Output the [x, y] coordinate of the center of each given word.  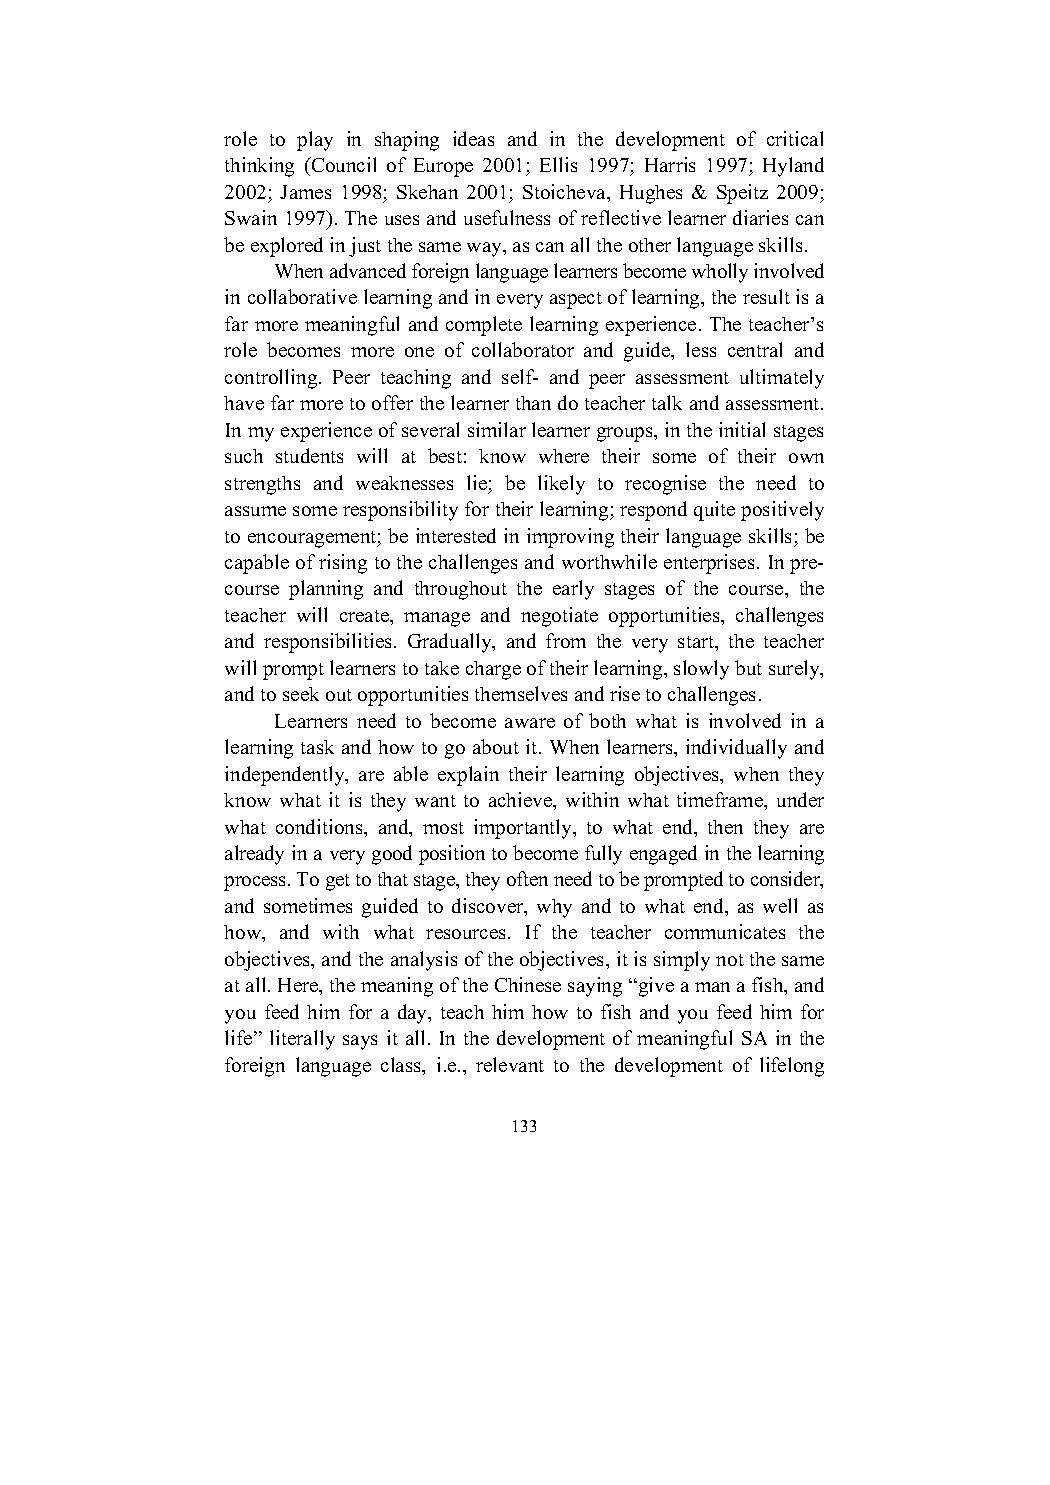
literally [302, 1040]
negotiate [559, 617]
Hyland [793, 167]
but [748, 667]
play [315, 141]
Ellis [558, 164]
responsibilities [329, 643]
